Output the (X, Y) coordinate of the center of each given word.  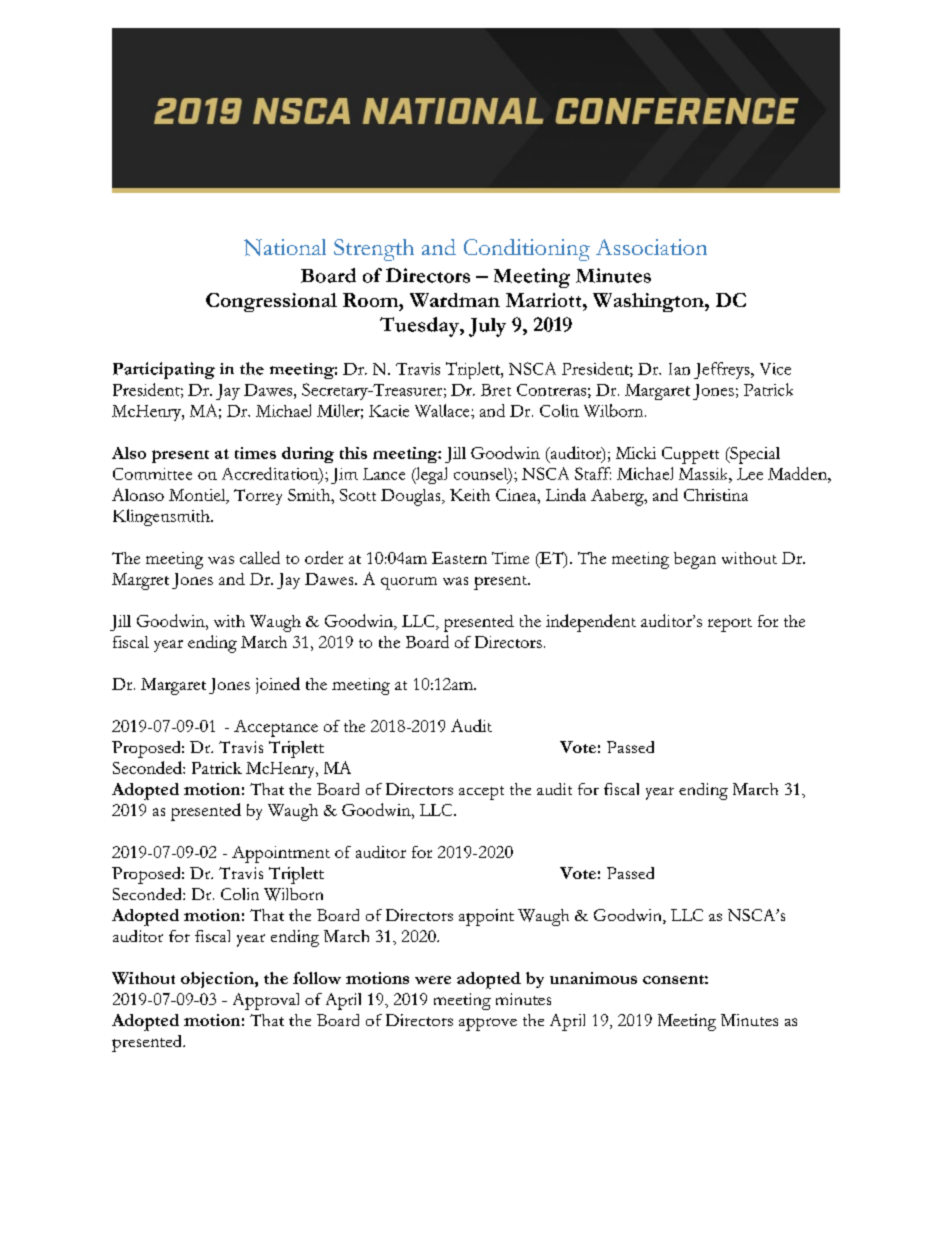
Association (651, 247)
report (730, 625)
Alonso (138, 494)
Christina (716, 495)
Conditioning (527, 250)
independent (591, 623)
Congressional (271, 302)
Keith (470, 495)
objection (218, 980)
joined (278, 685)
